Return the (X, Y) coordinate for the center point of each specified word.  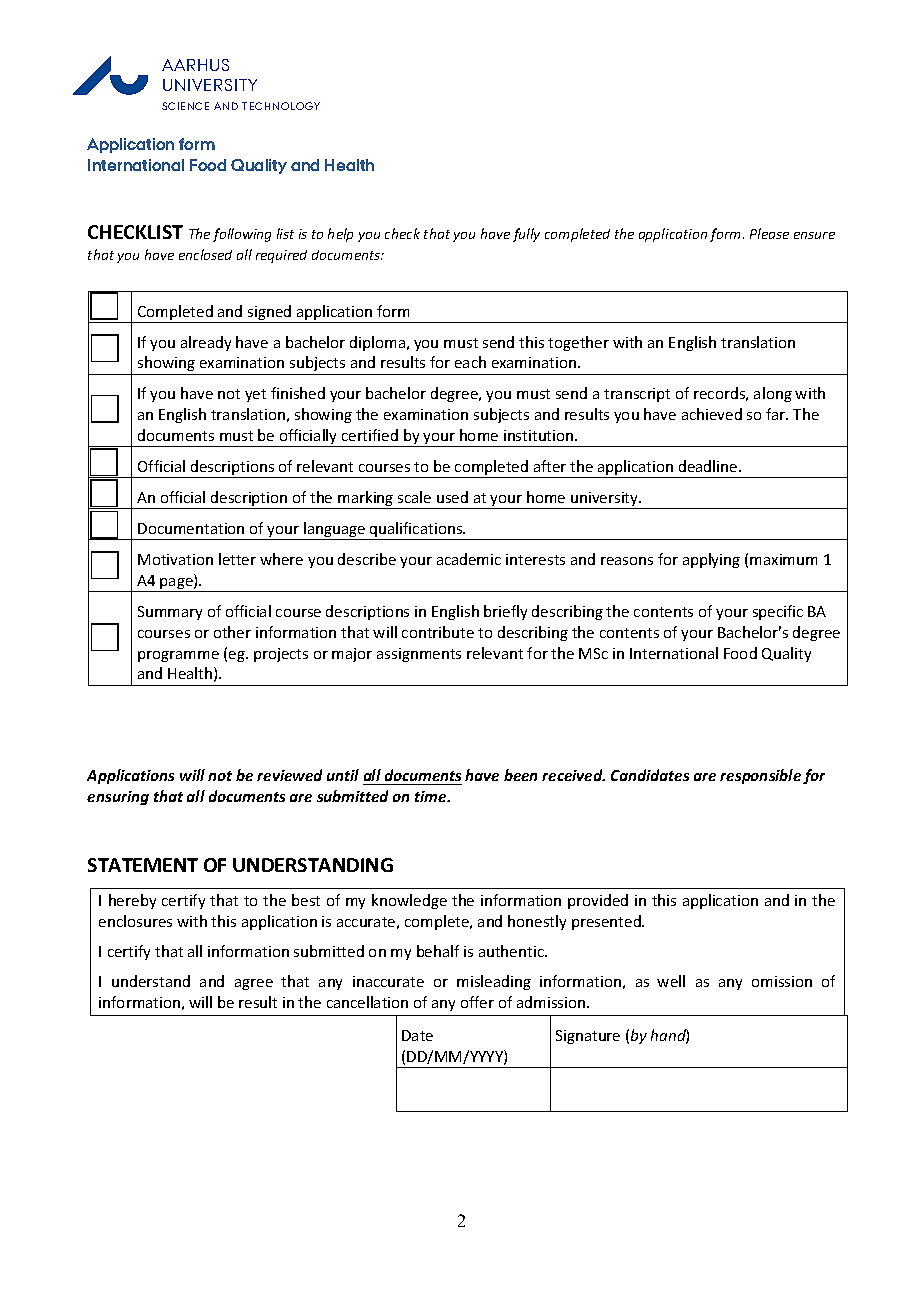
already (206, 343)
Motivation (175, 559)
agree (254, 984)
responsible (760, 776)
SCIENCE (185, 106)
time (432, 796)
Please (769, 233)
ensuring (118, 798)
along (773, 394)
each (470, 362)
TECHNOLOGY (281, 106)
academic (469, 559)
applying (711, 560)
